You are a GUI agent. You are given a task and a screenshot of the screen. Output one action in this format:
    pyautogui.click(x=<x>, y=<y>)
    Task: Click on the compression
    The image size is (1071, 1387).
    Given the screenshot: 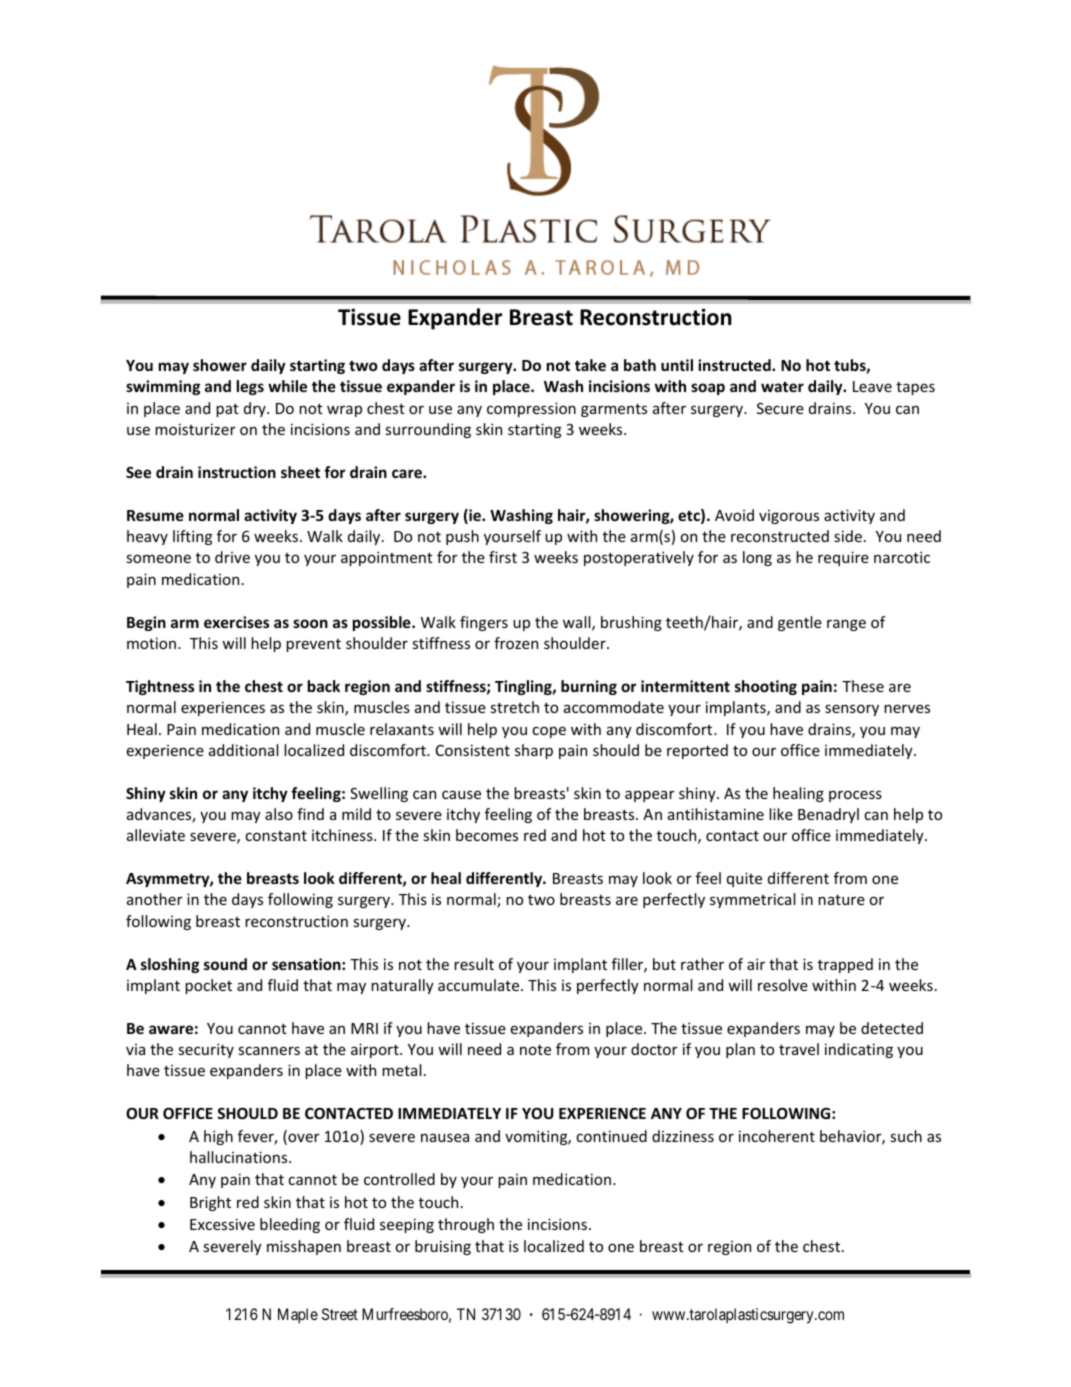 What is the action you would take?
    pyautogui.click(x=531, y=409)
